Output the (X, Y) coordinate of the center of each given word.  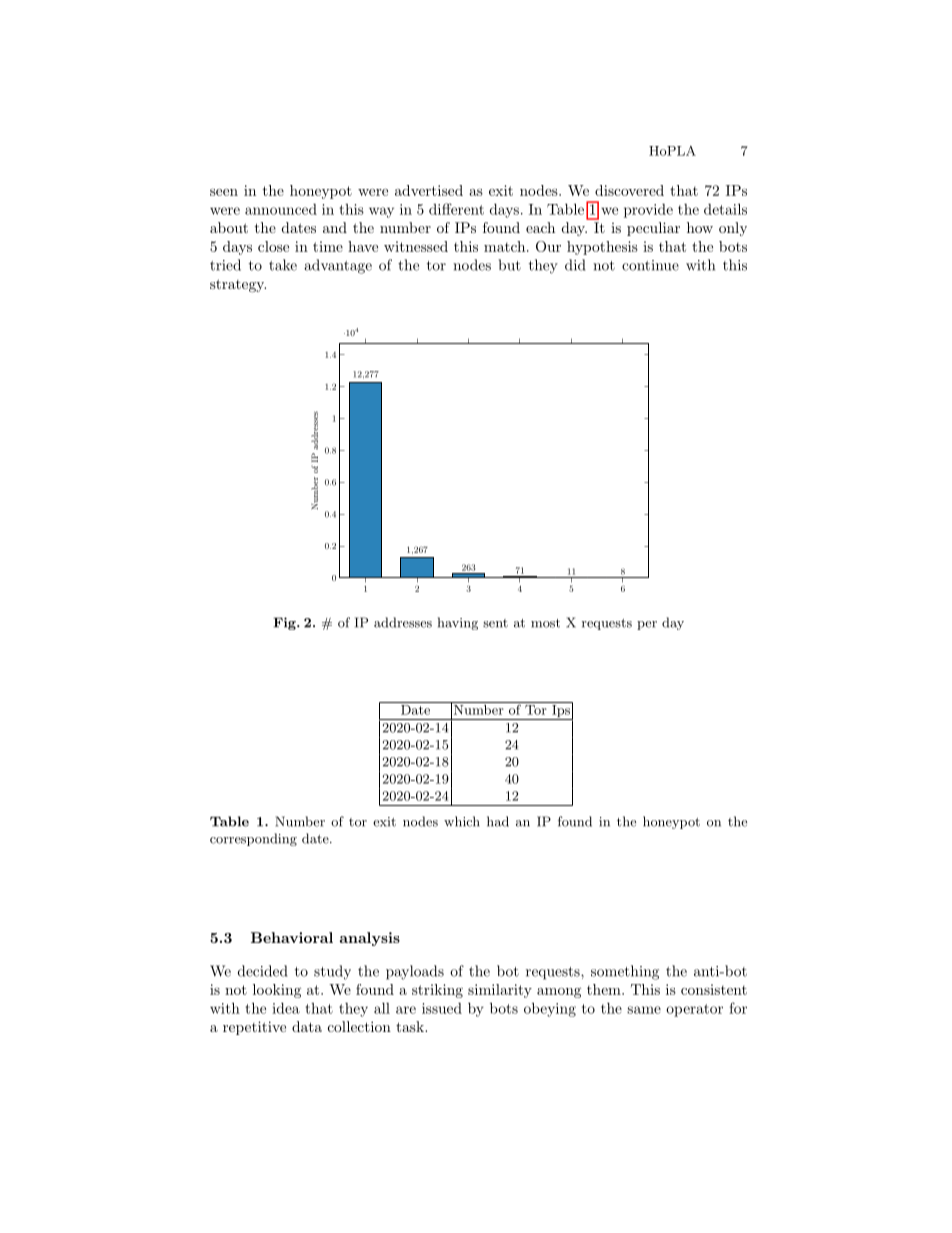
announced (281, 209)
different (456, 209)
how (700, 227)
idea (286, 1008)
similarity (500, 991)
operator (694, 1010)
